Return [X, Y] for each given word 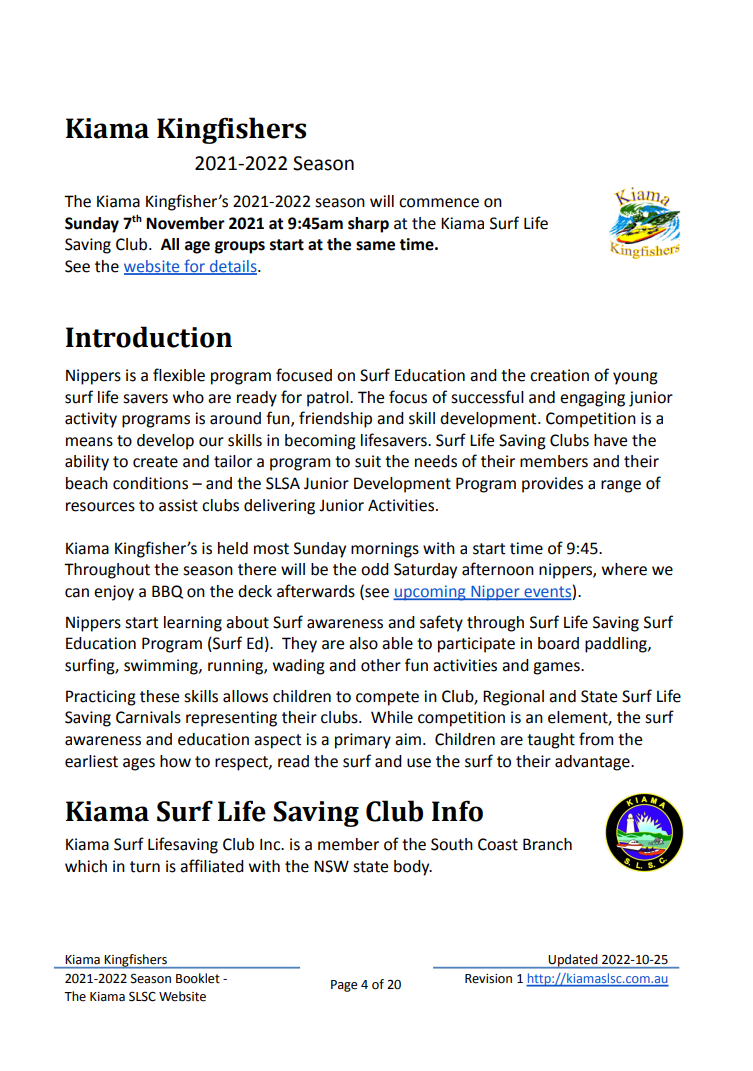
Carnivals [148, 717]
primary [363, 741]
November [185, 223]
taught [551, 741]
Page [344, 986]
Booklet [198, 978]
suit [368, 461]
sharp [368, 225]
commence [439, 203]
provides [552, 485]
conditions [150, 483]
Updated [573, 961]
